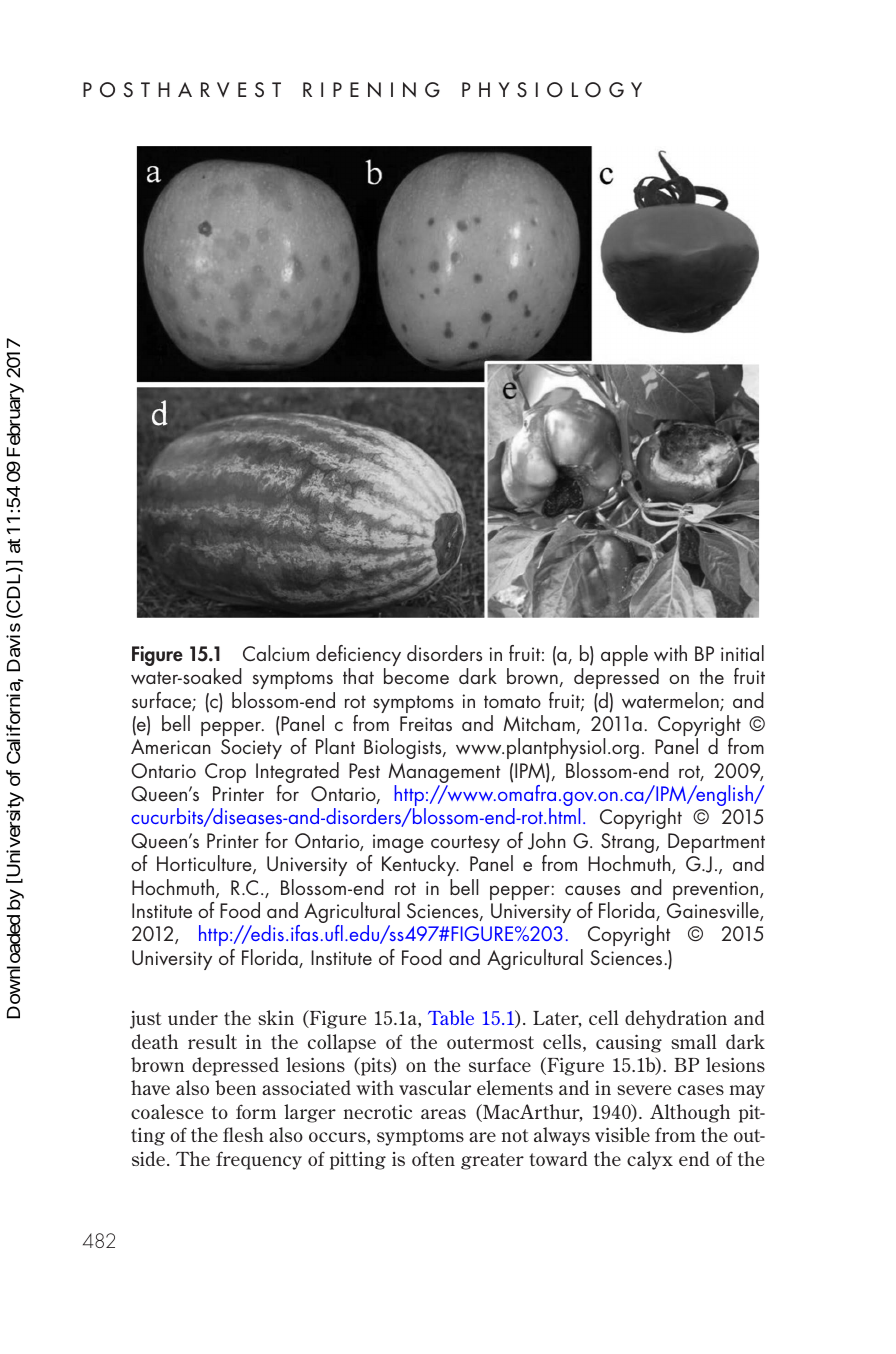 The image size is (896, 1354). Describe the element at coordinates (243, 1134) in the document. I see `flesh` at that location.
